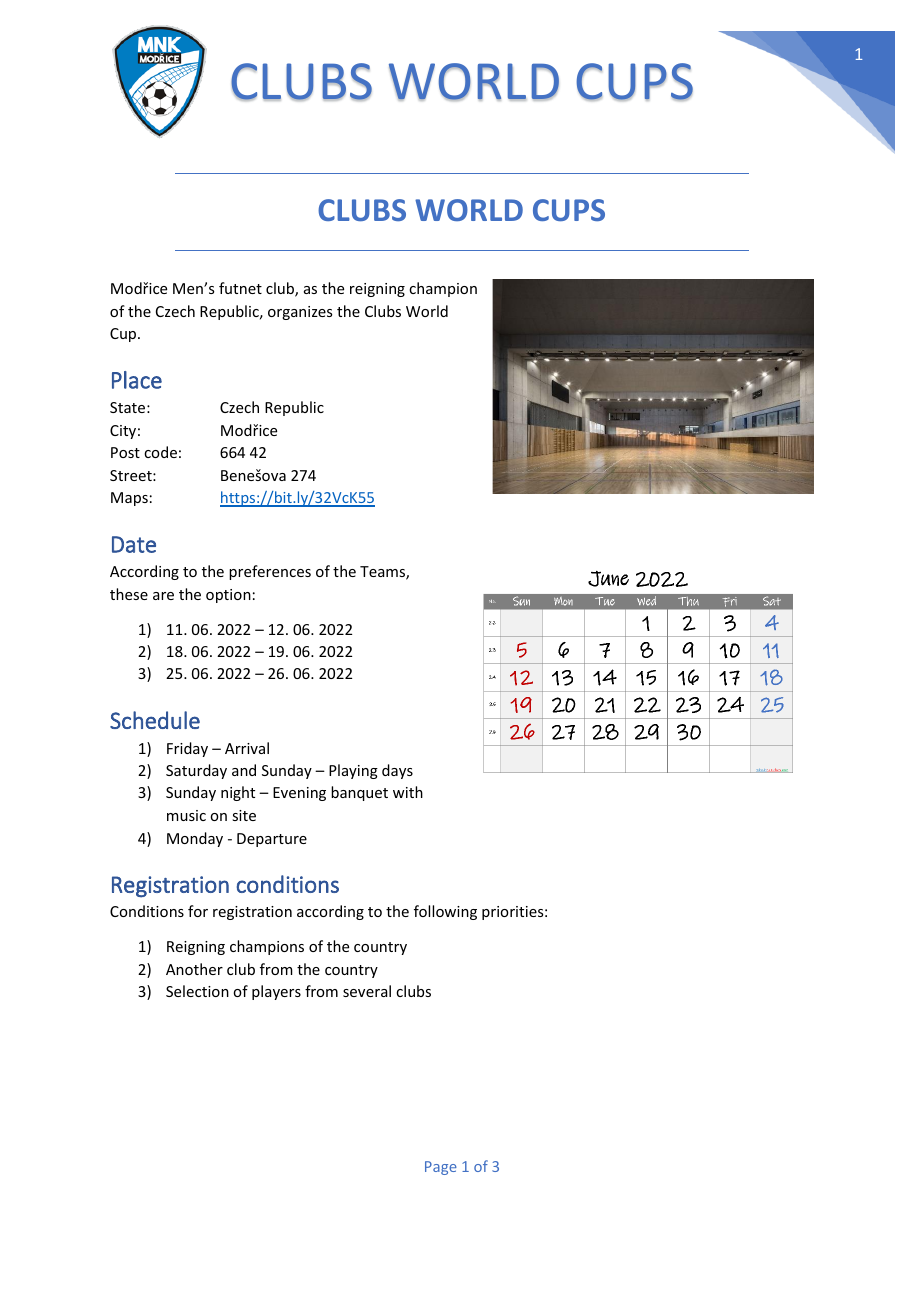 This image has width=924, height=1308. I want to click on Place, so click(137, 380).
